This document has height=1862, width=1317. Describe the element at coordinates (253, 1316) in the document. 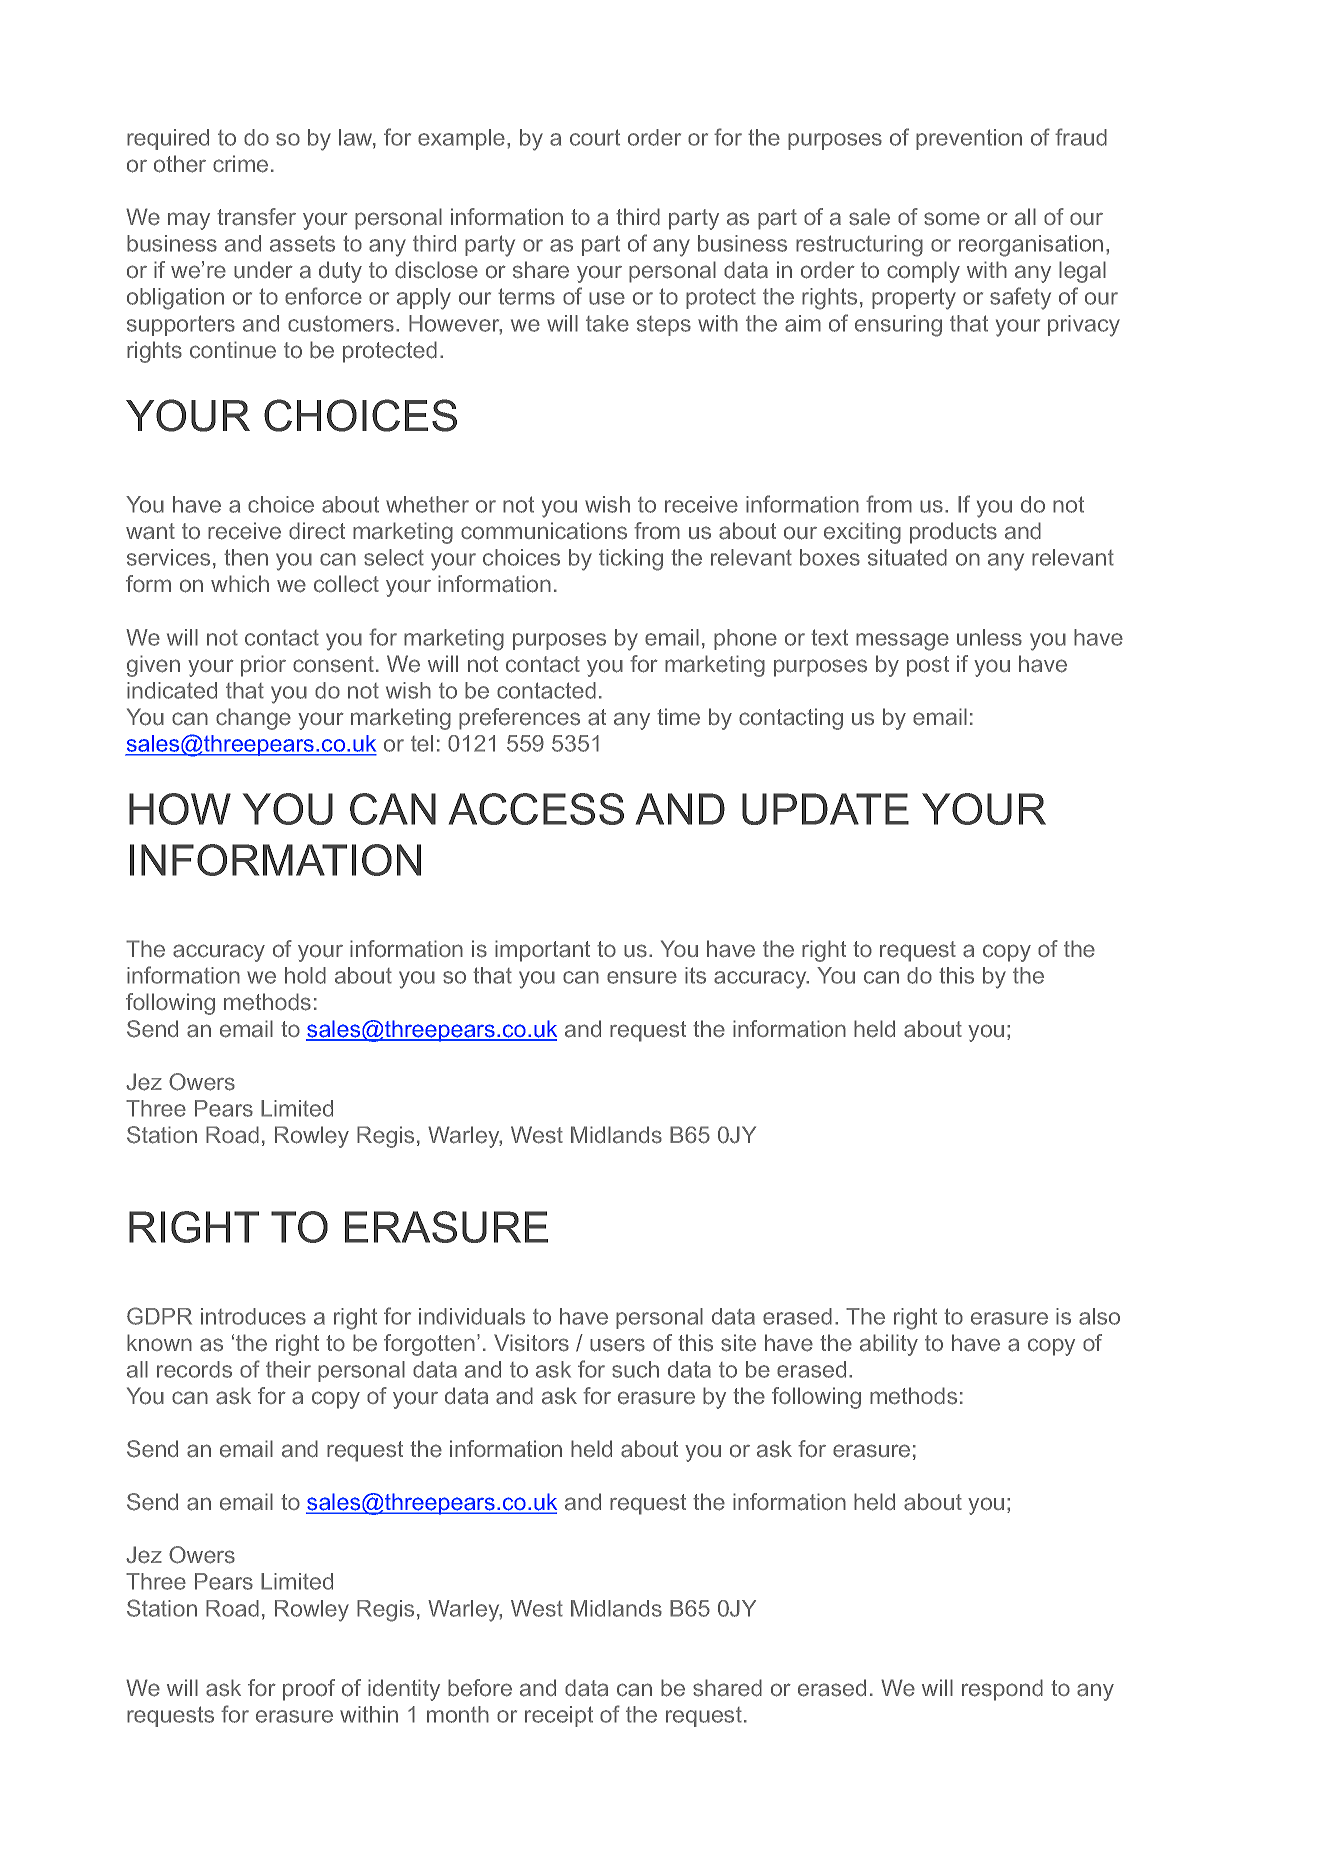

I see `introduces` at that location.
